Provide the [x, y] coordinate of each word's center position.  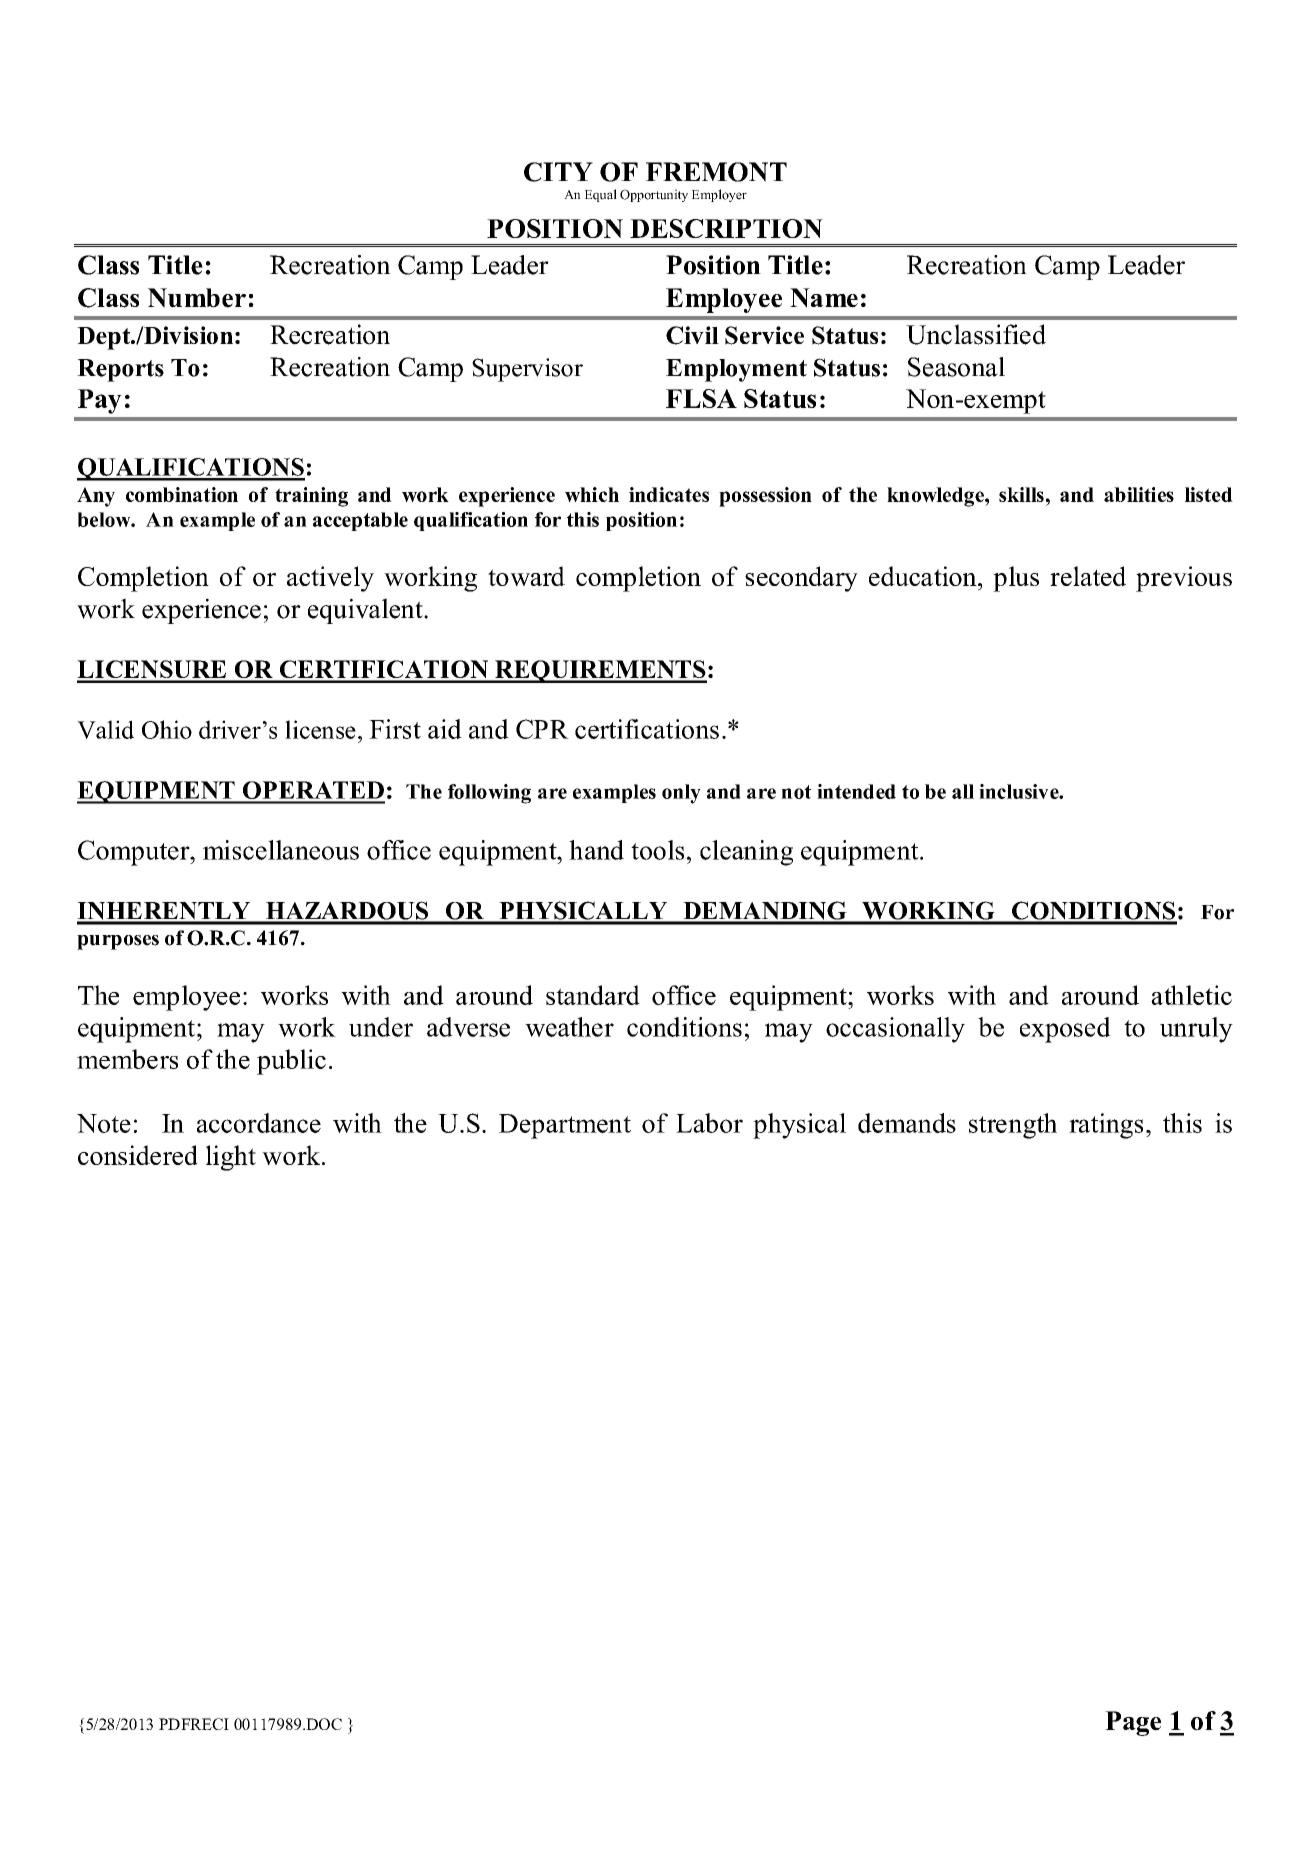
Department [565, 1126]
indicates [669, 494]
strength [1013, 1126]
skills [1021, 494]
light [231, 1158]
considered [138, 1155]
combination [182, 494]
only [681, 794]
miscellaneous [281, 850]
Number [197, 298]
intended [856, 791]
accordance [259, 1123]
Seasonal [956, 367]
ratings [1106, 1126]
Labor [709, 1123]
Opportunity [654, 195]
